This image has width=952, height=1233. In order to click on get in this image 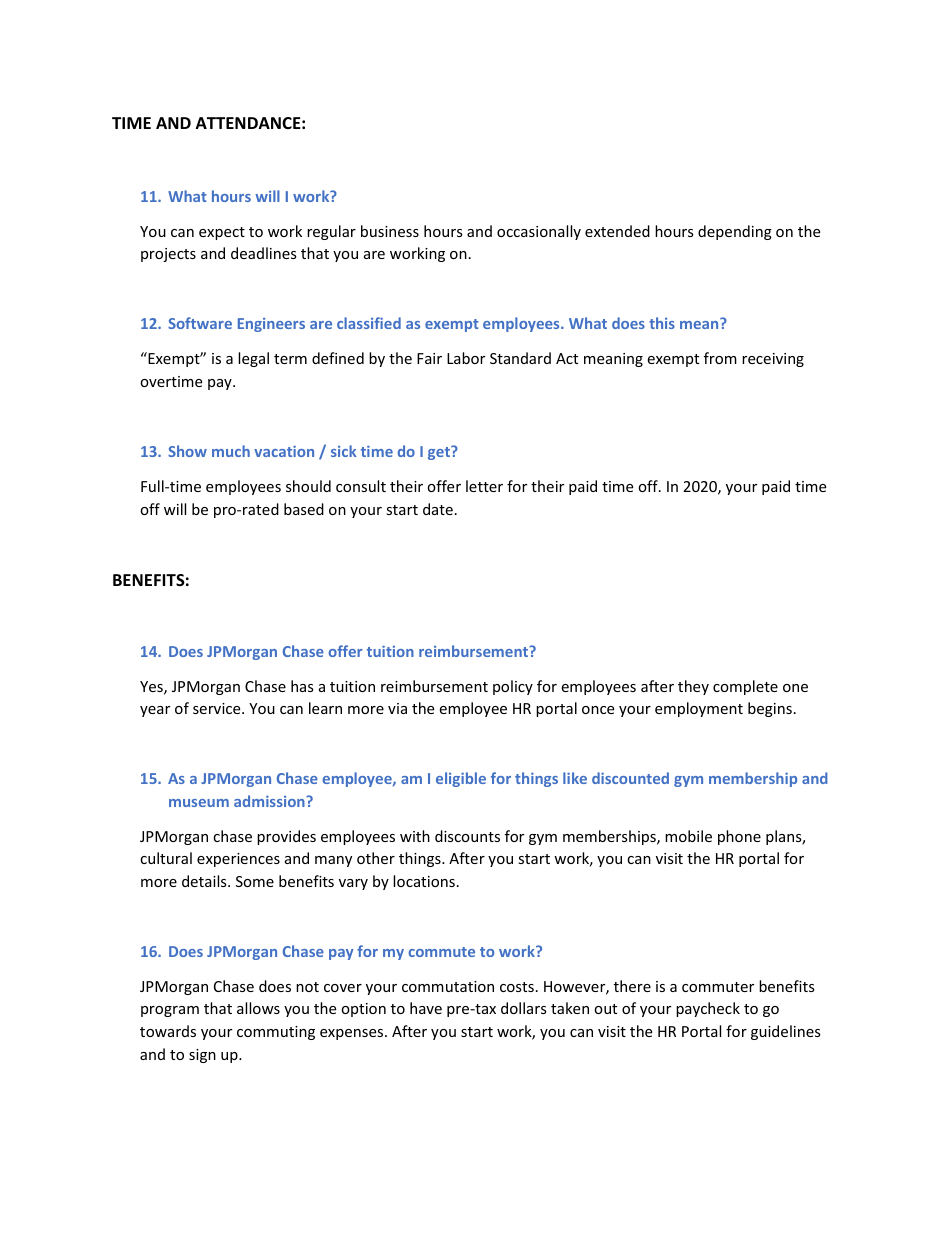, I will do `click(440, 453)`.
